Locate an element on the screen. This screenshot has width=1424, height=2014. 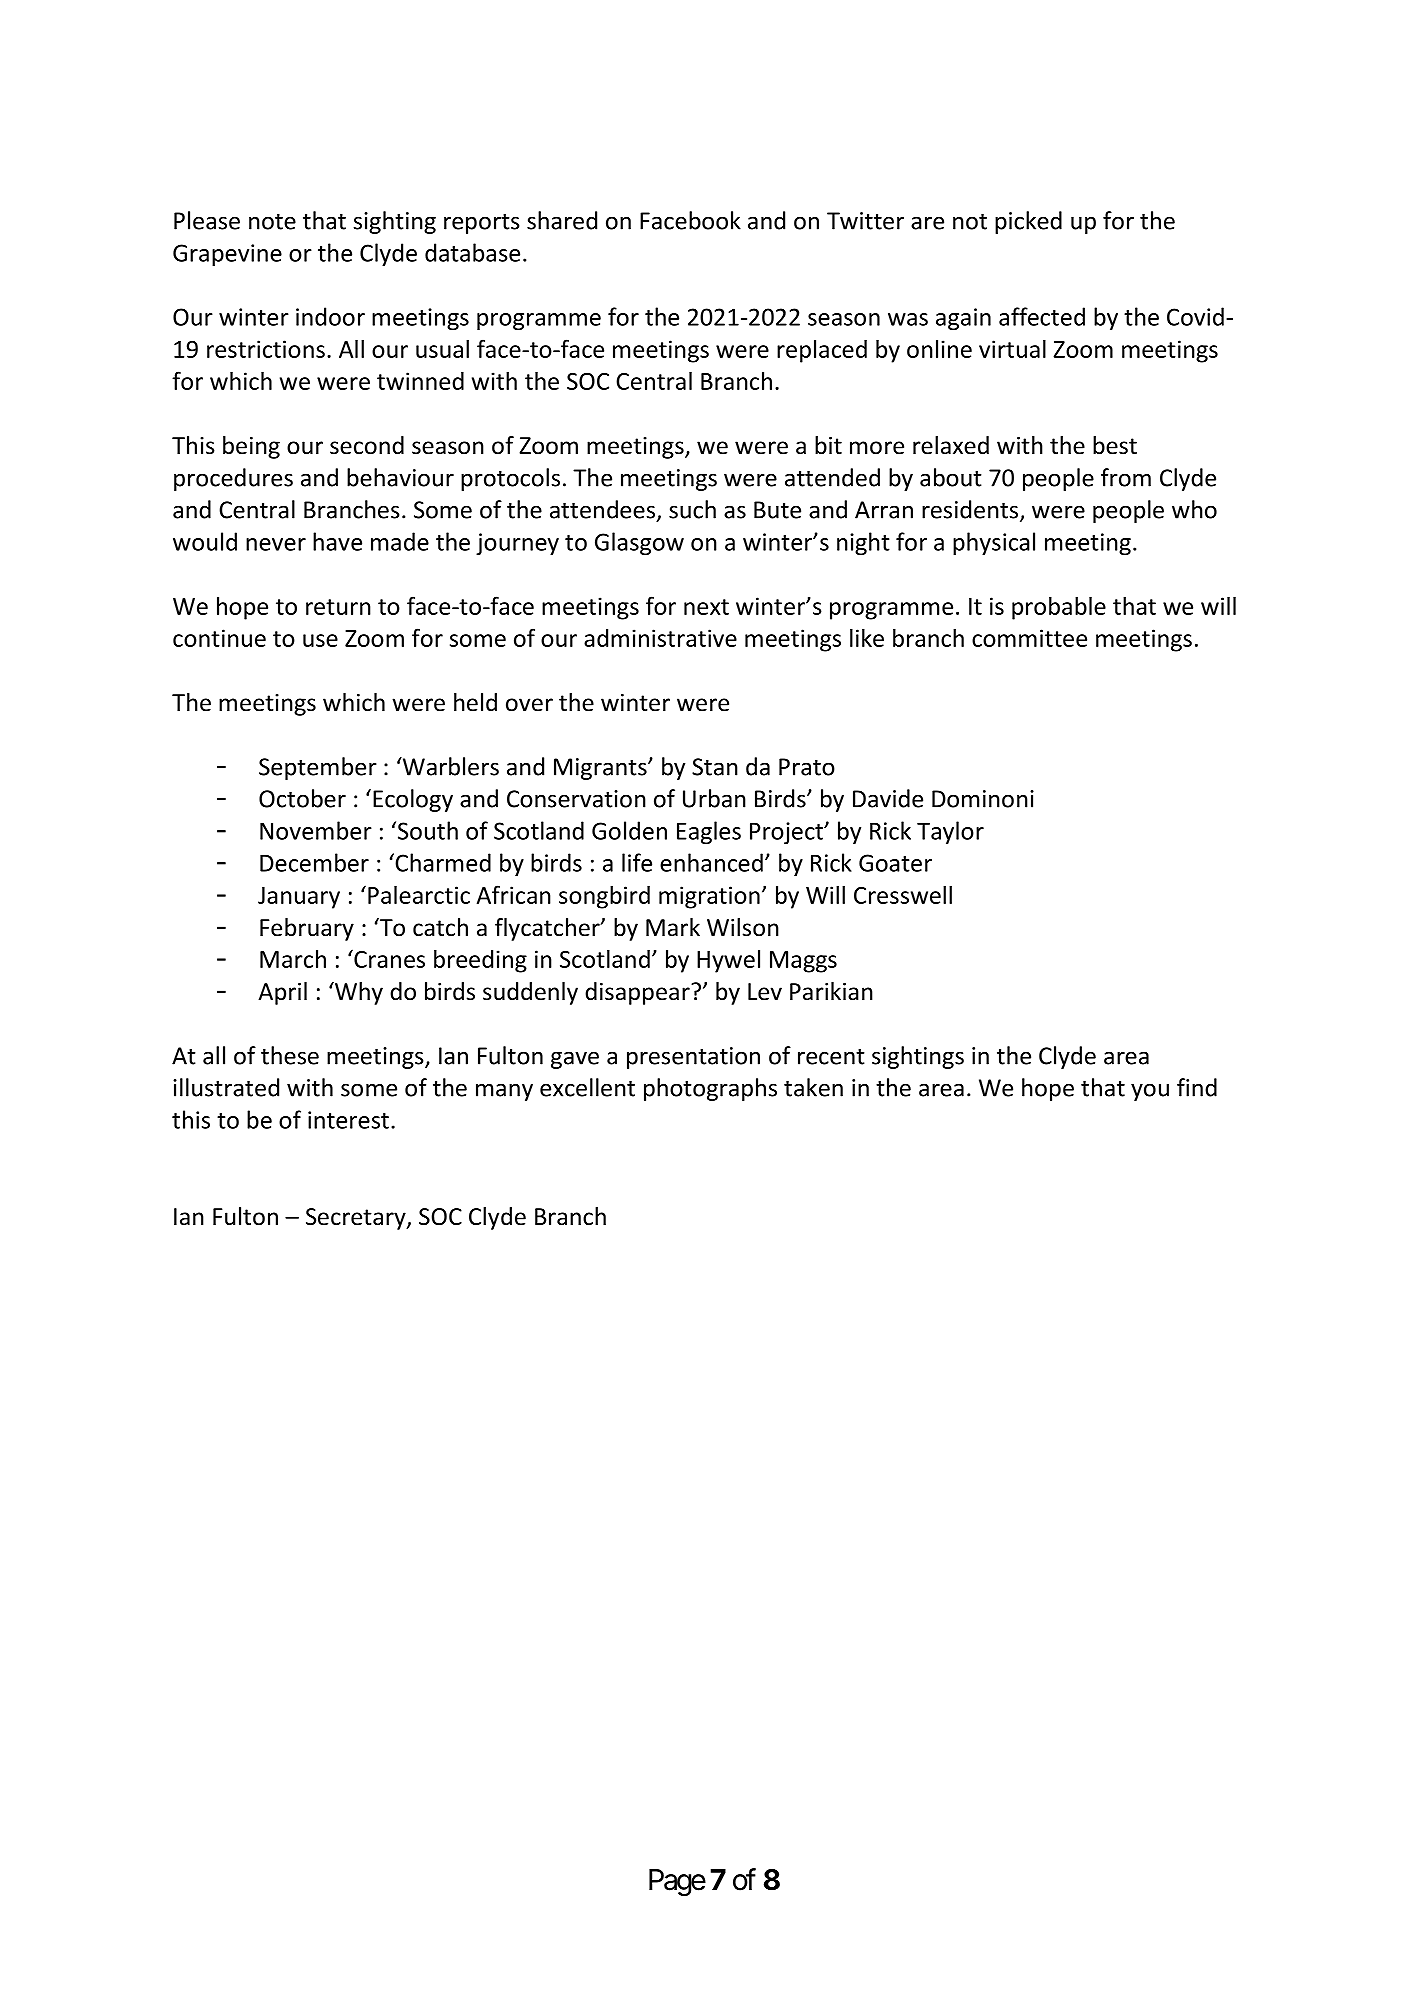
picked is located at coordinates (1028, 222).
